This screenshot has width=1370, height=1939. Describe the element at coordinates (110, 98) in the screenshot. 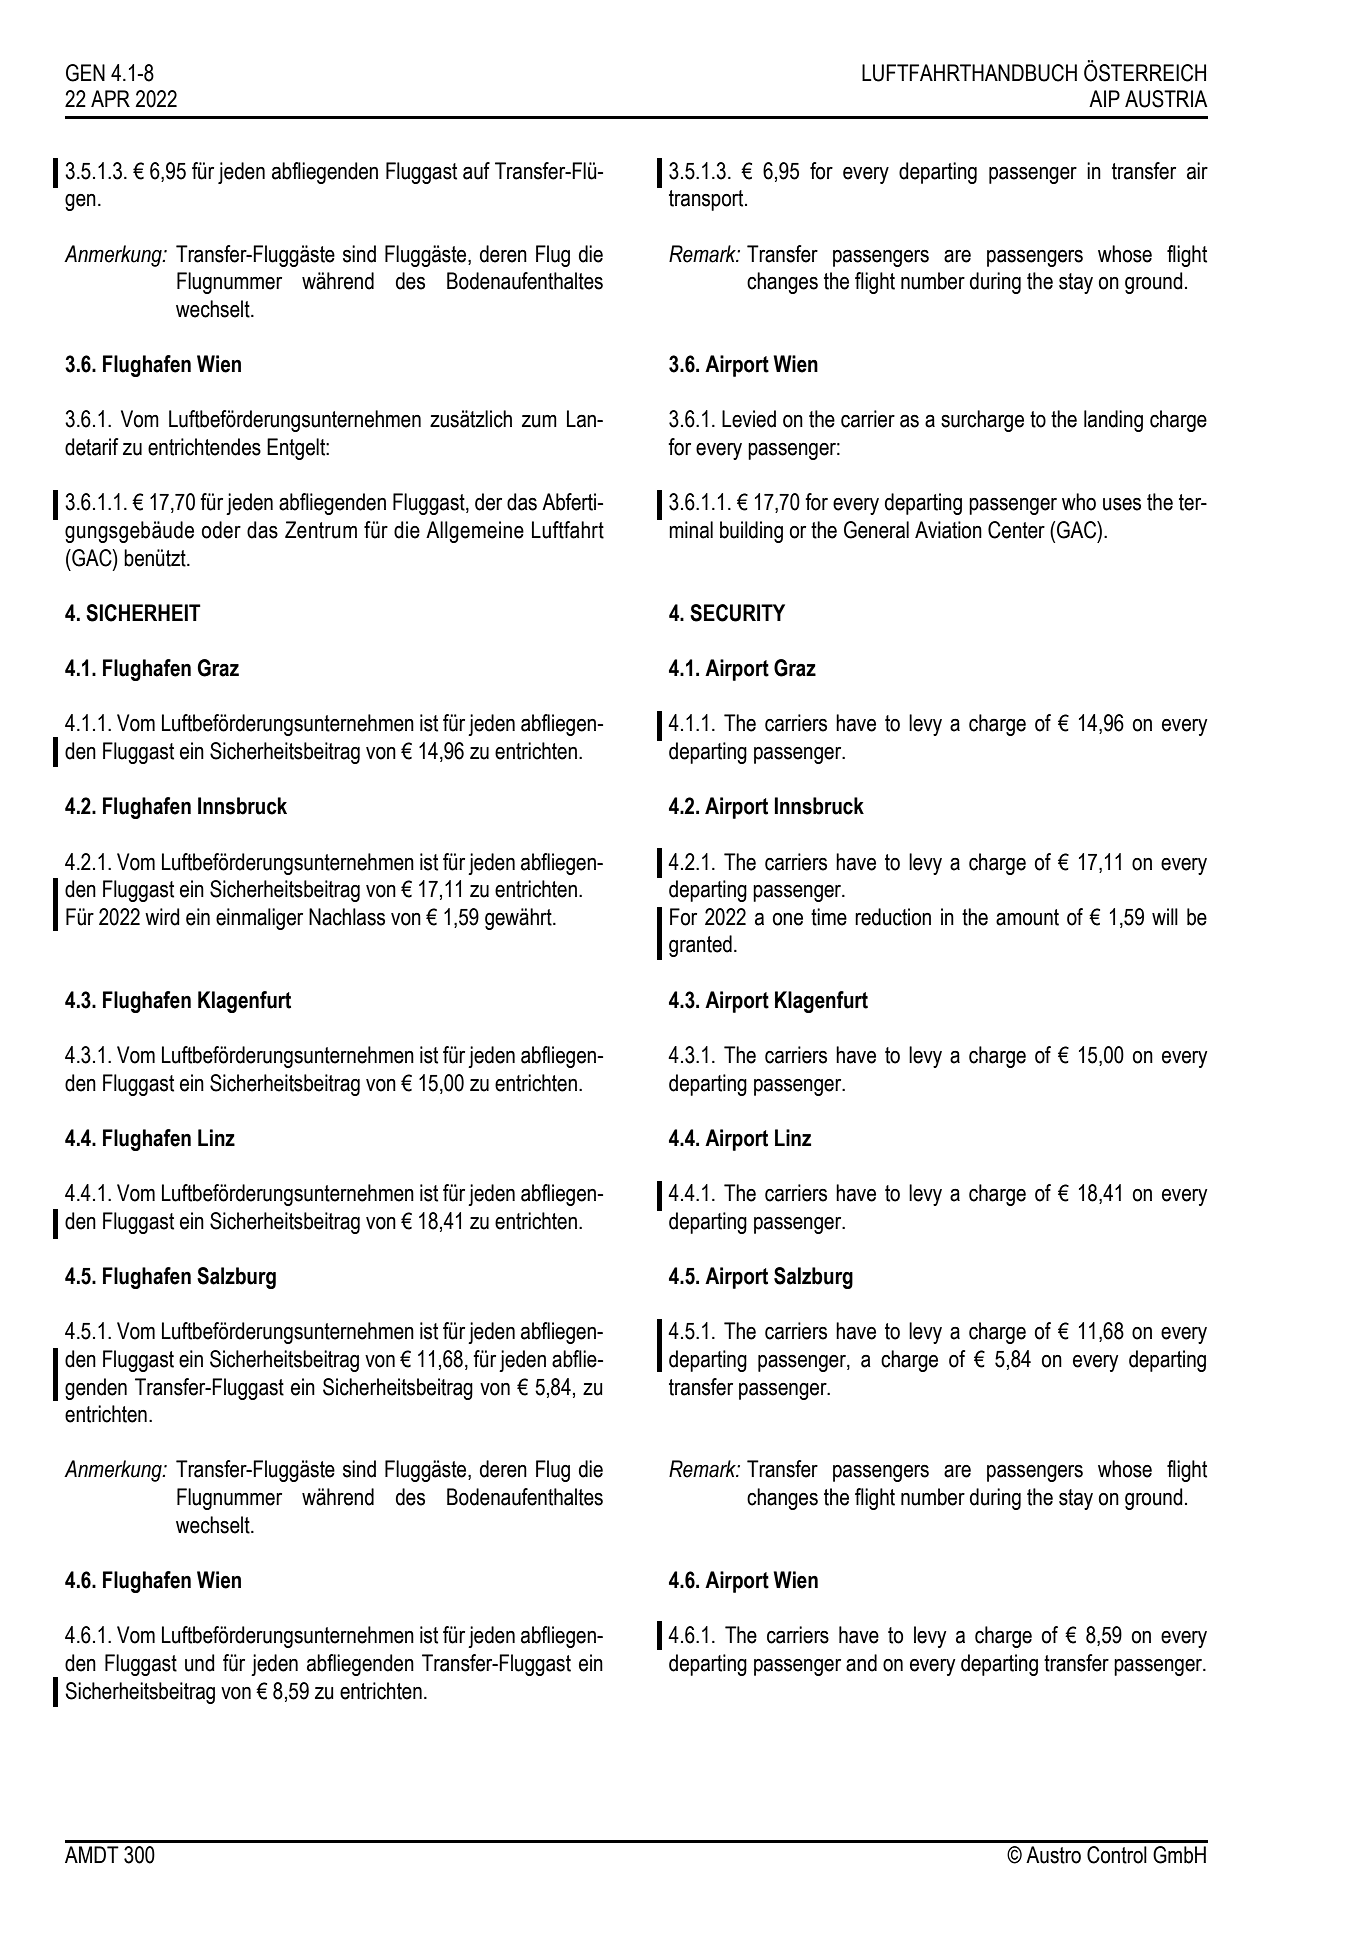

I see `APR` at that location.
